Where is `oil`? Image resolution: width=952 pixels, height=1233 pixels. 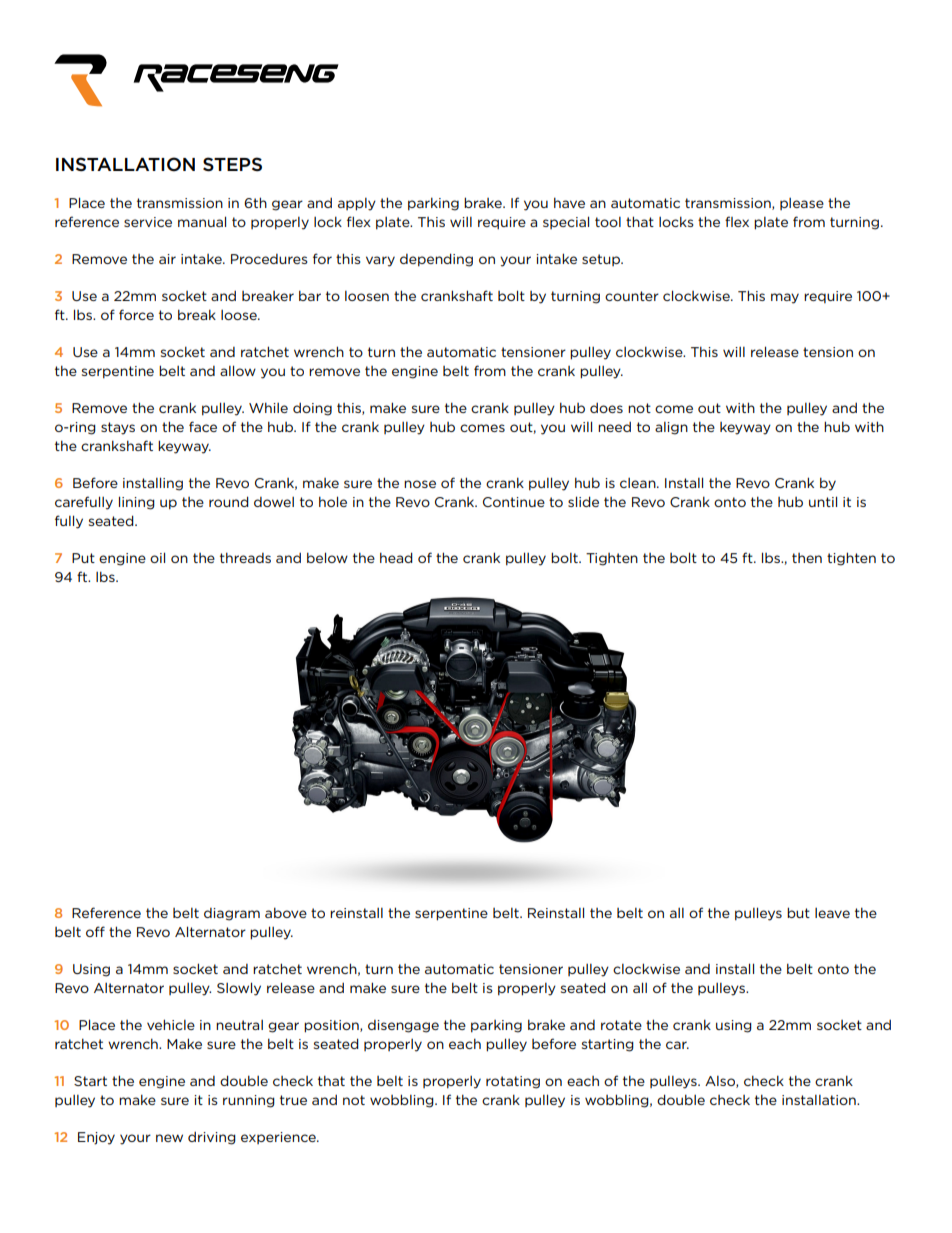 oil is located at coordinates (157, 557).
